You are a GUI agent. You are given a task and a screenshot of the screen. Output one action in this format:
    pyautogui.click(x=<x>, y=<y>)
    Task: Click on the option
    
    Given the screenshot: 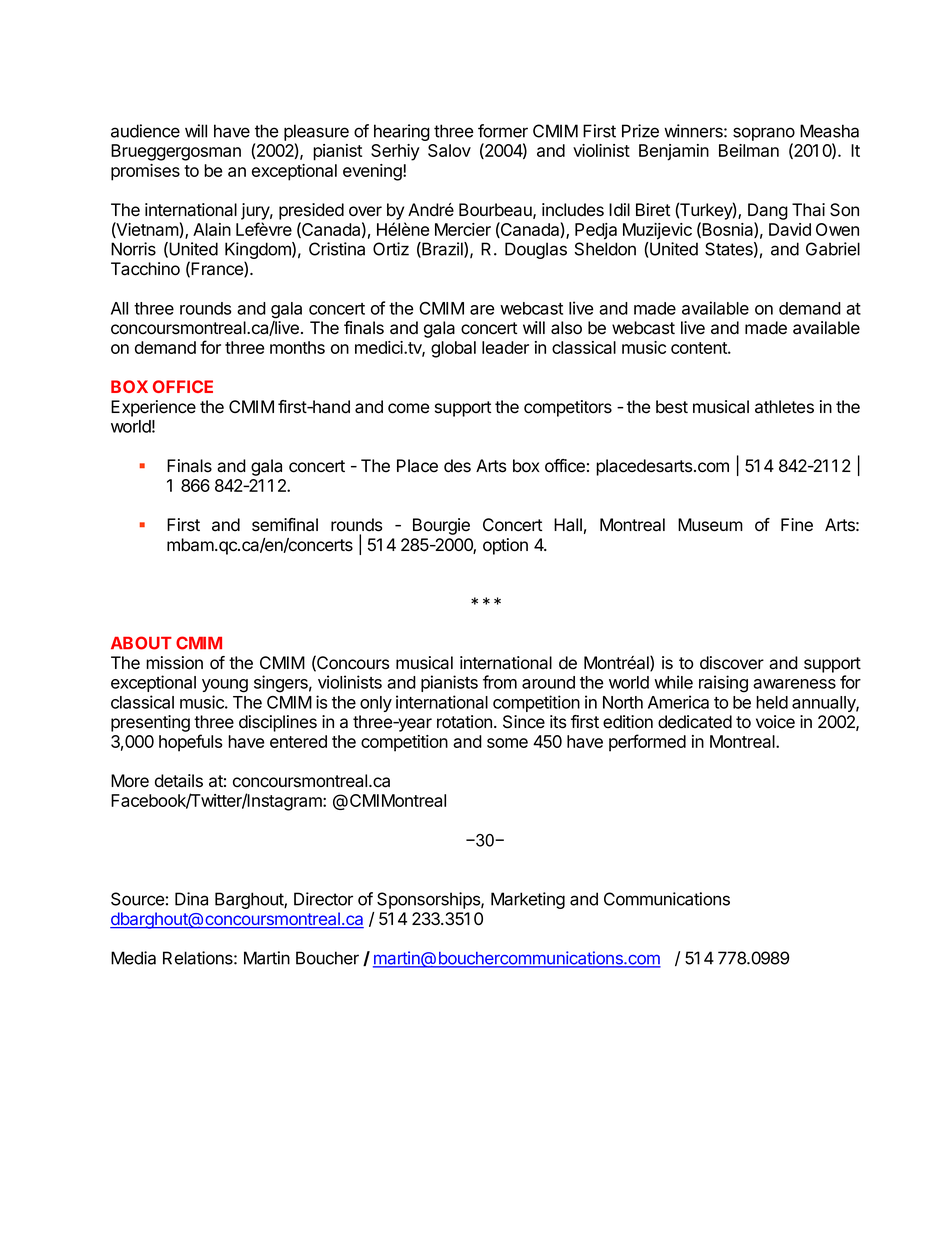 What is the action you would take?
    pyautogui.click(x=505, y=546)
